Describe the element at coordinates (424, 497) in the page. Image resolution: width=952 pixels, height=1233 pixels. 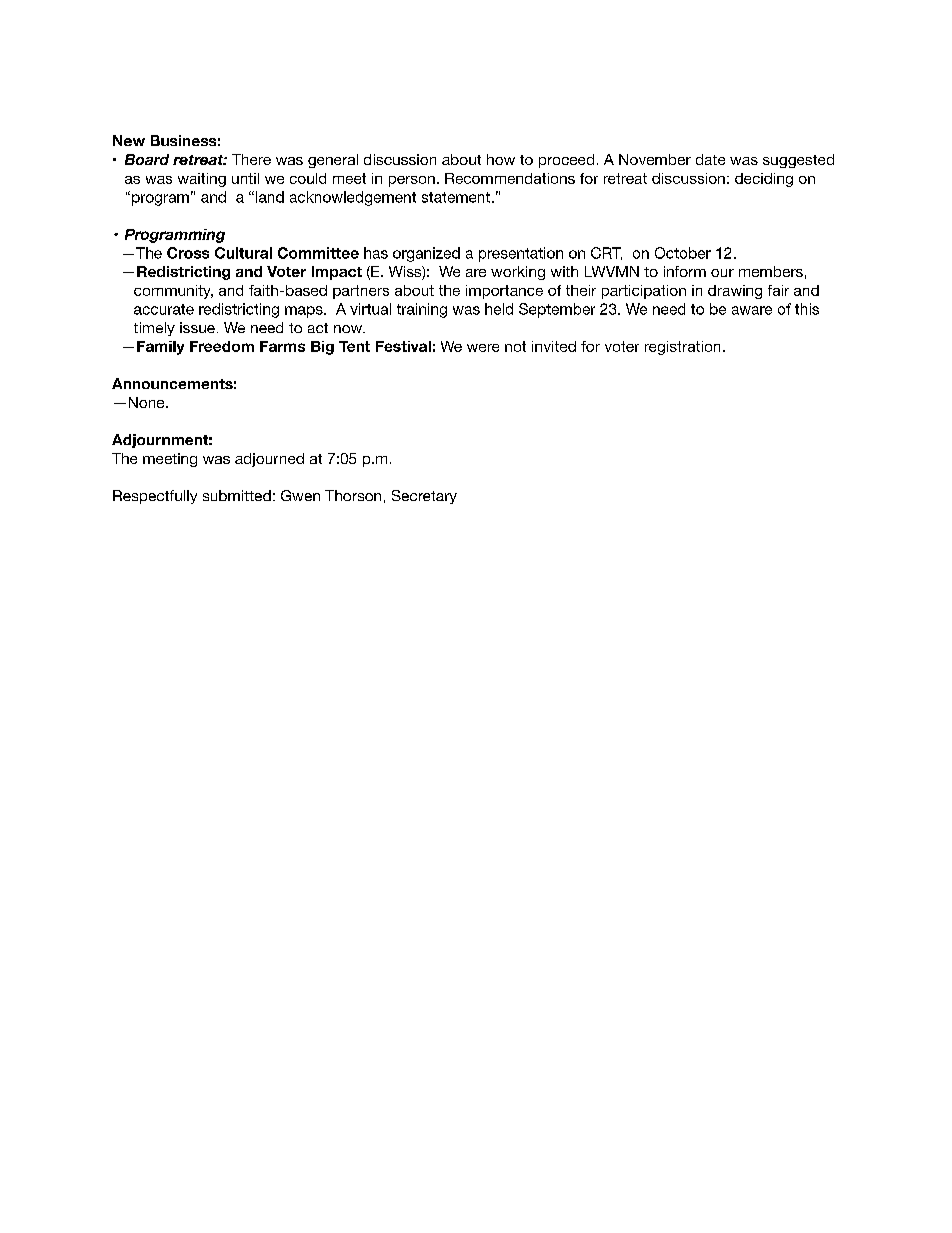
I see `Secretary` at that location.
